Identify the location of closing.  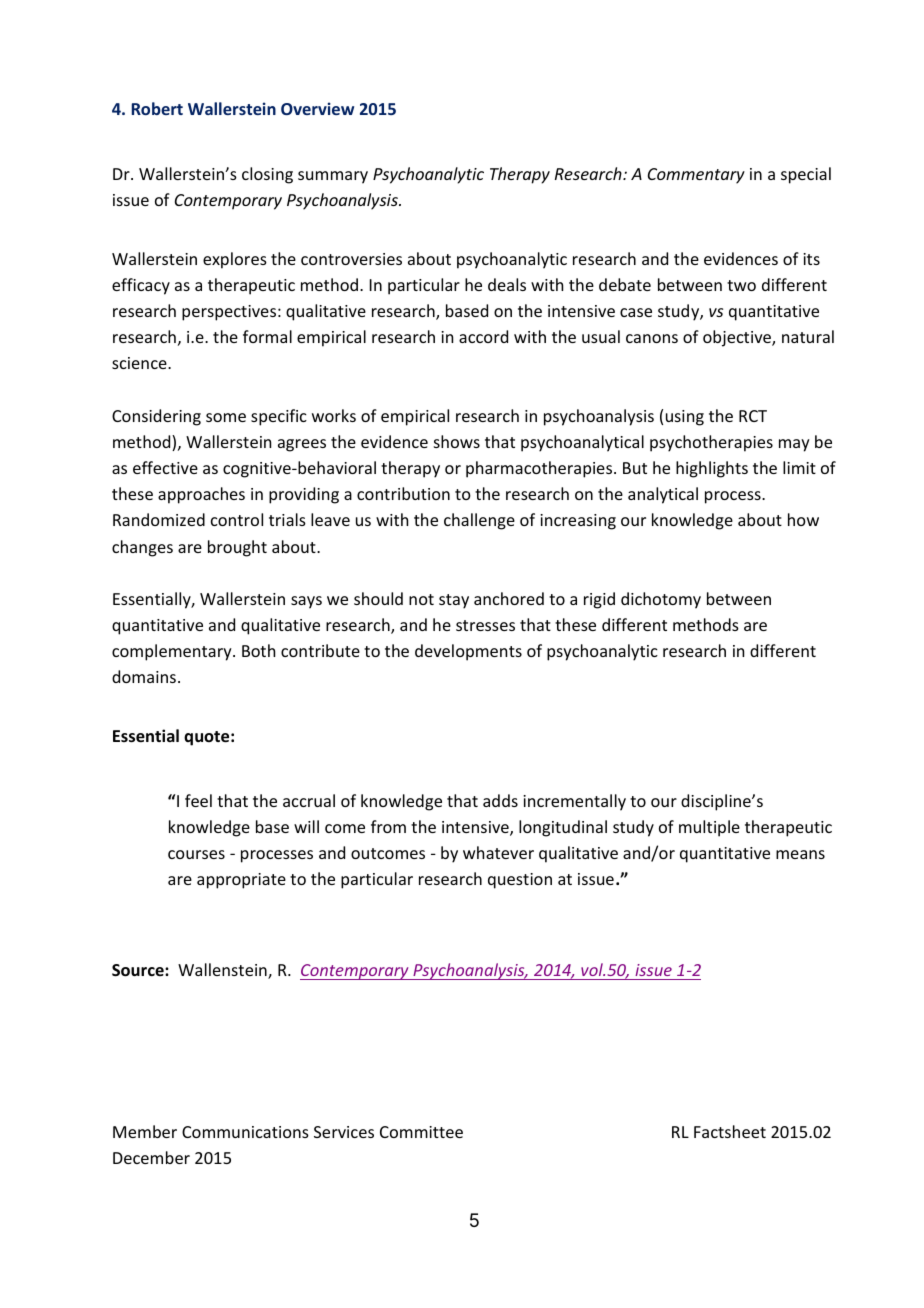
(267, 175).
